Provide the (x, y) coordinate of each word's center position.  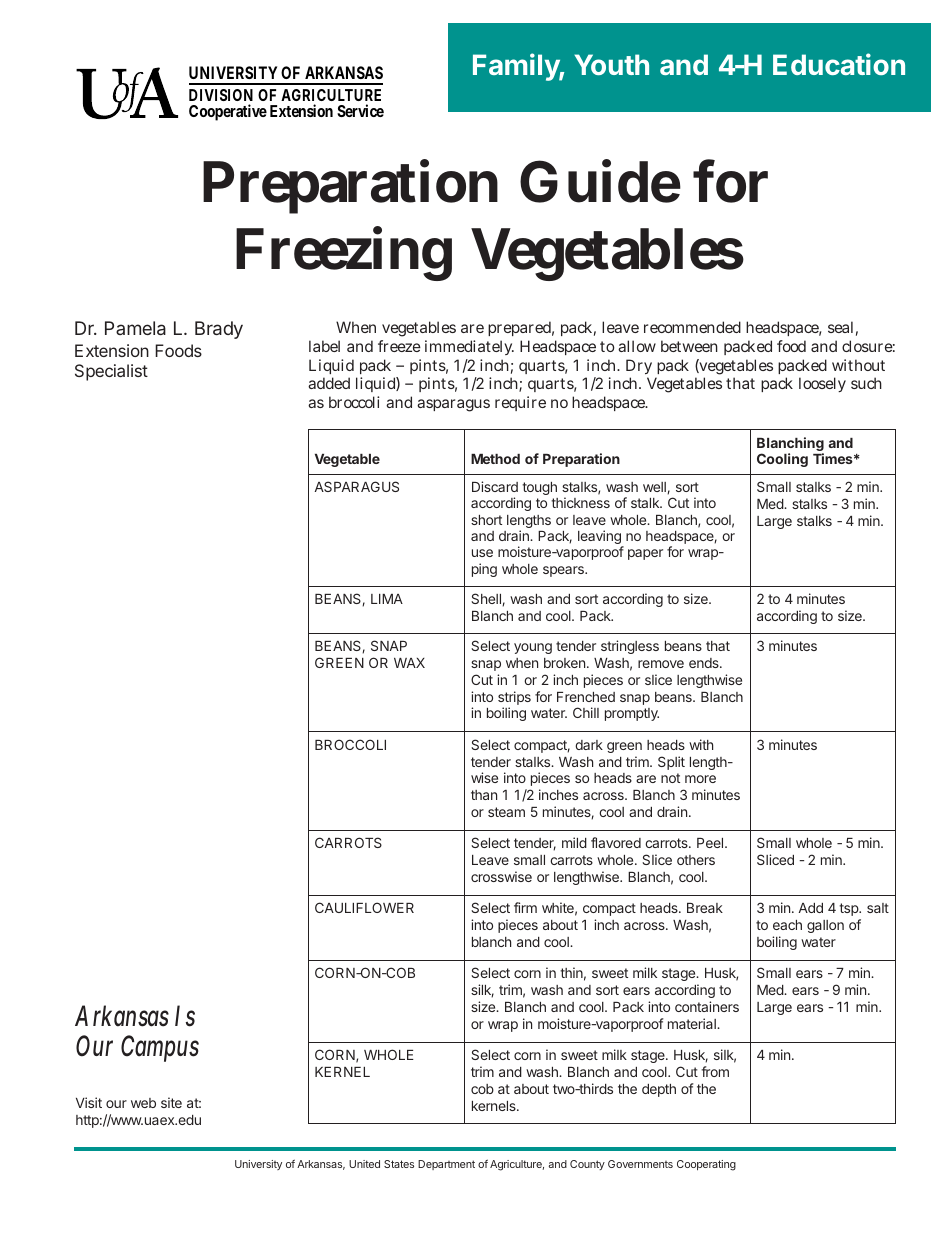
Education (839, 64)
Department (446, 1165)
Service (360, 110)
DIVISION (221, 95)
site (171, 1102)
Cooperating (706, 1165)
